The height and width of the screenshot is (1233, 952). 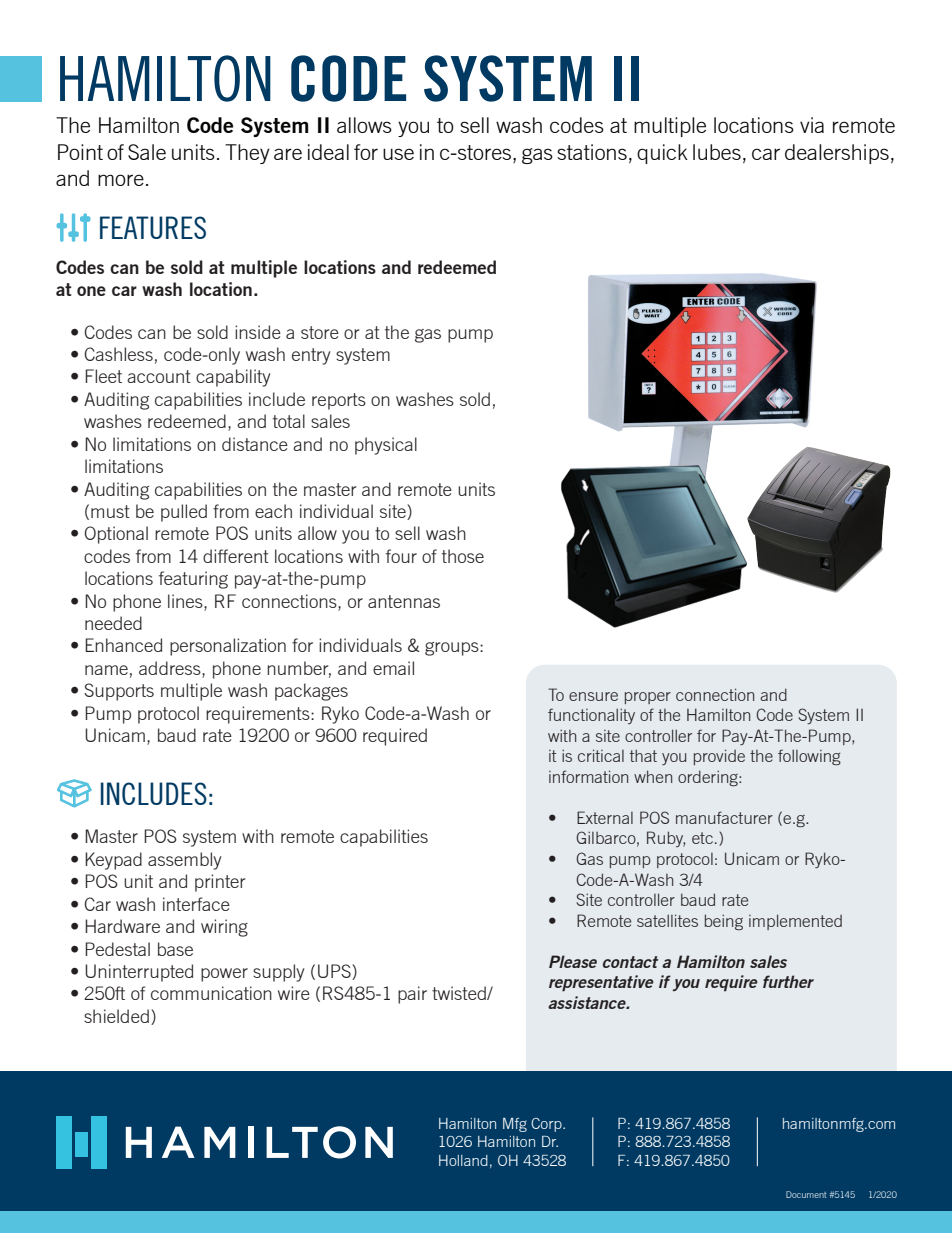 I want to click on External, so click(x=605, y=817).
